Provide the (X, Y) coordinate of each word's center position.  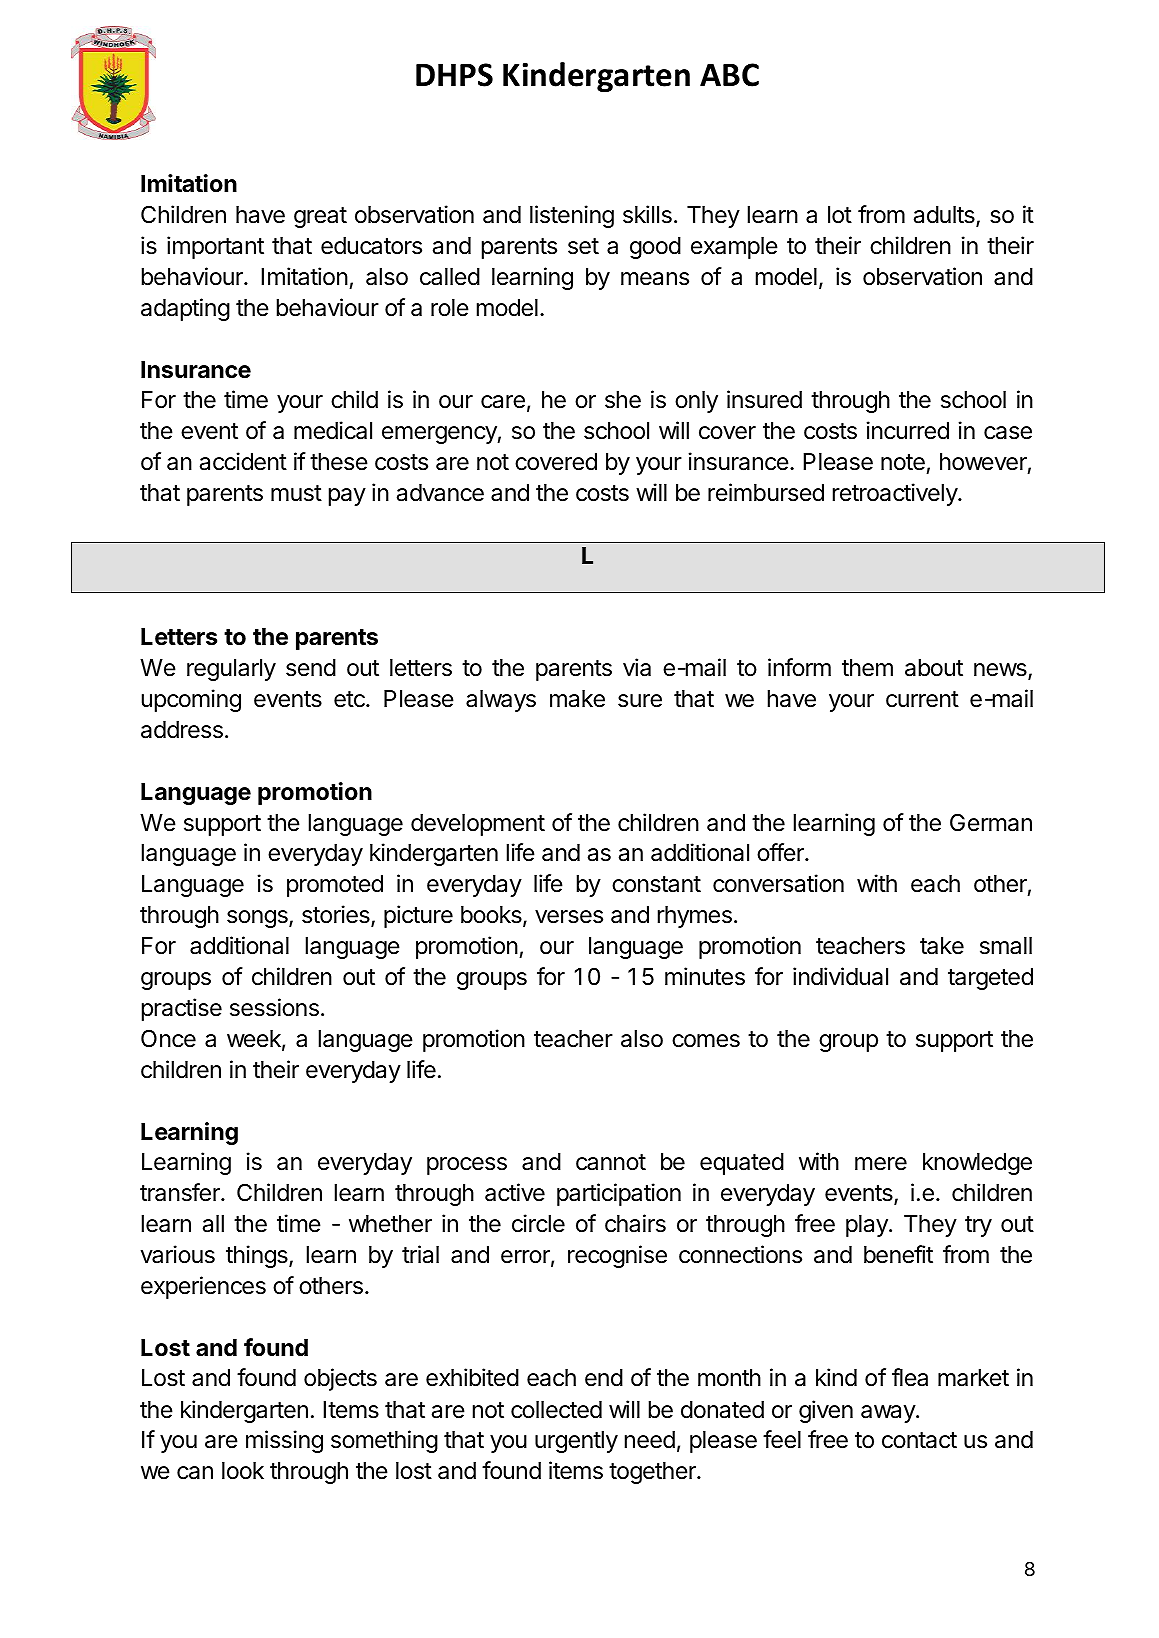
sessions (274, 1007)
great (320, 217)
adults (945, 216)
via (637, 667)
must (296, 493)
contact (919, 1440)
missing (284, 1441)
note (903, 462)
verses (569, 917)
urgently (576, 1442)
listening (572, 216)
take (942, 946)
